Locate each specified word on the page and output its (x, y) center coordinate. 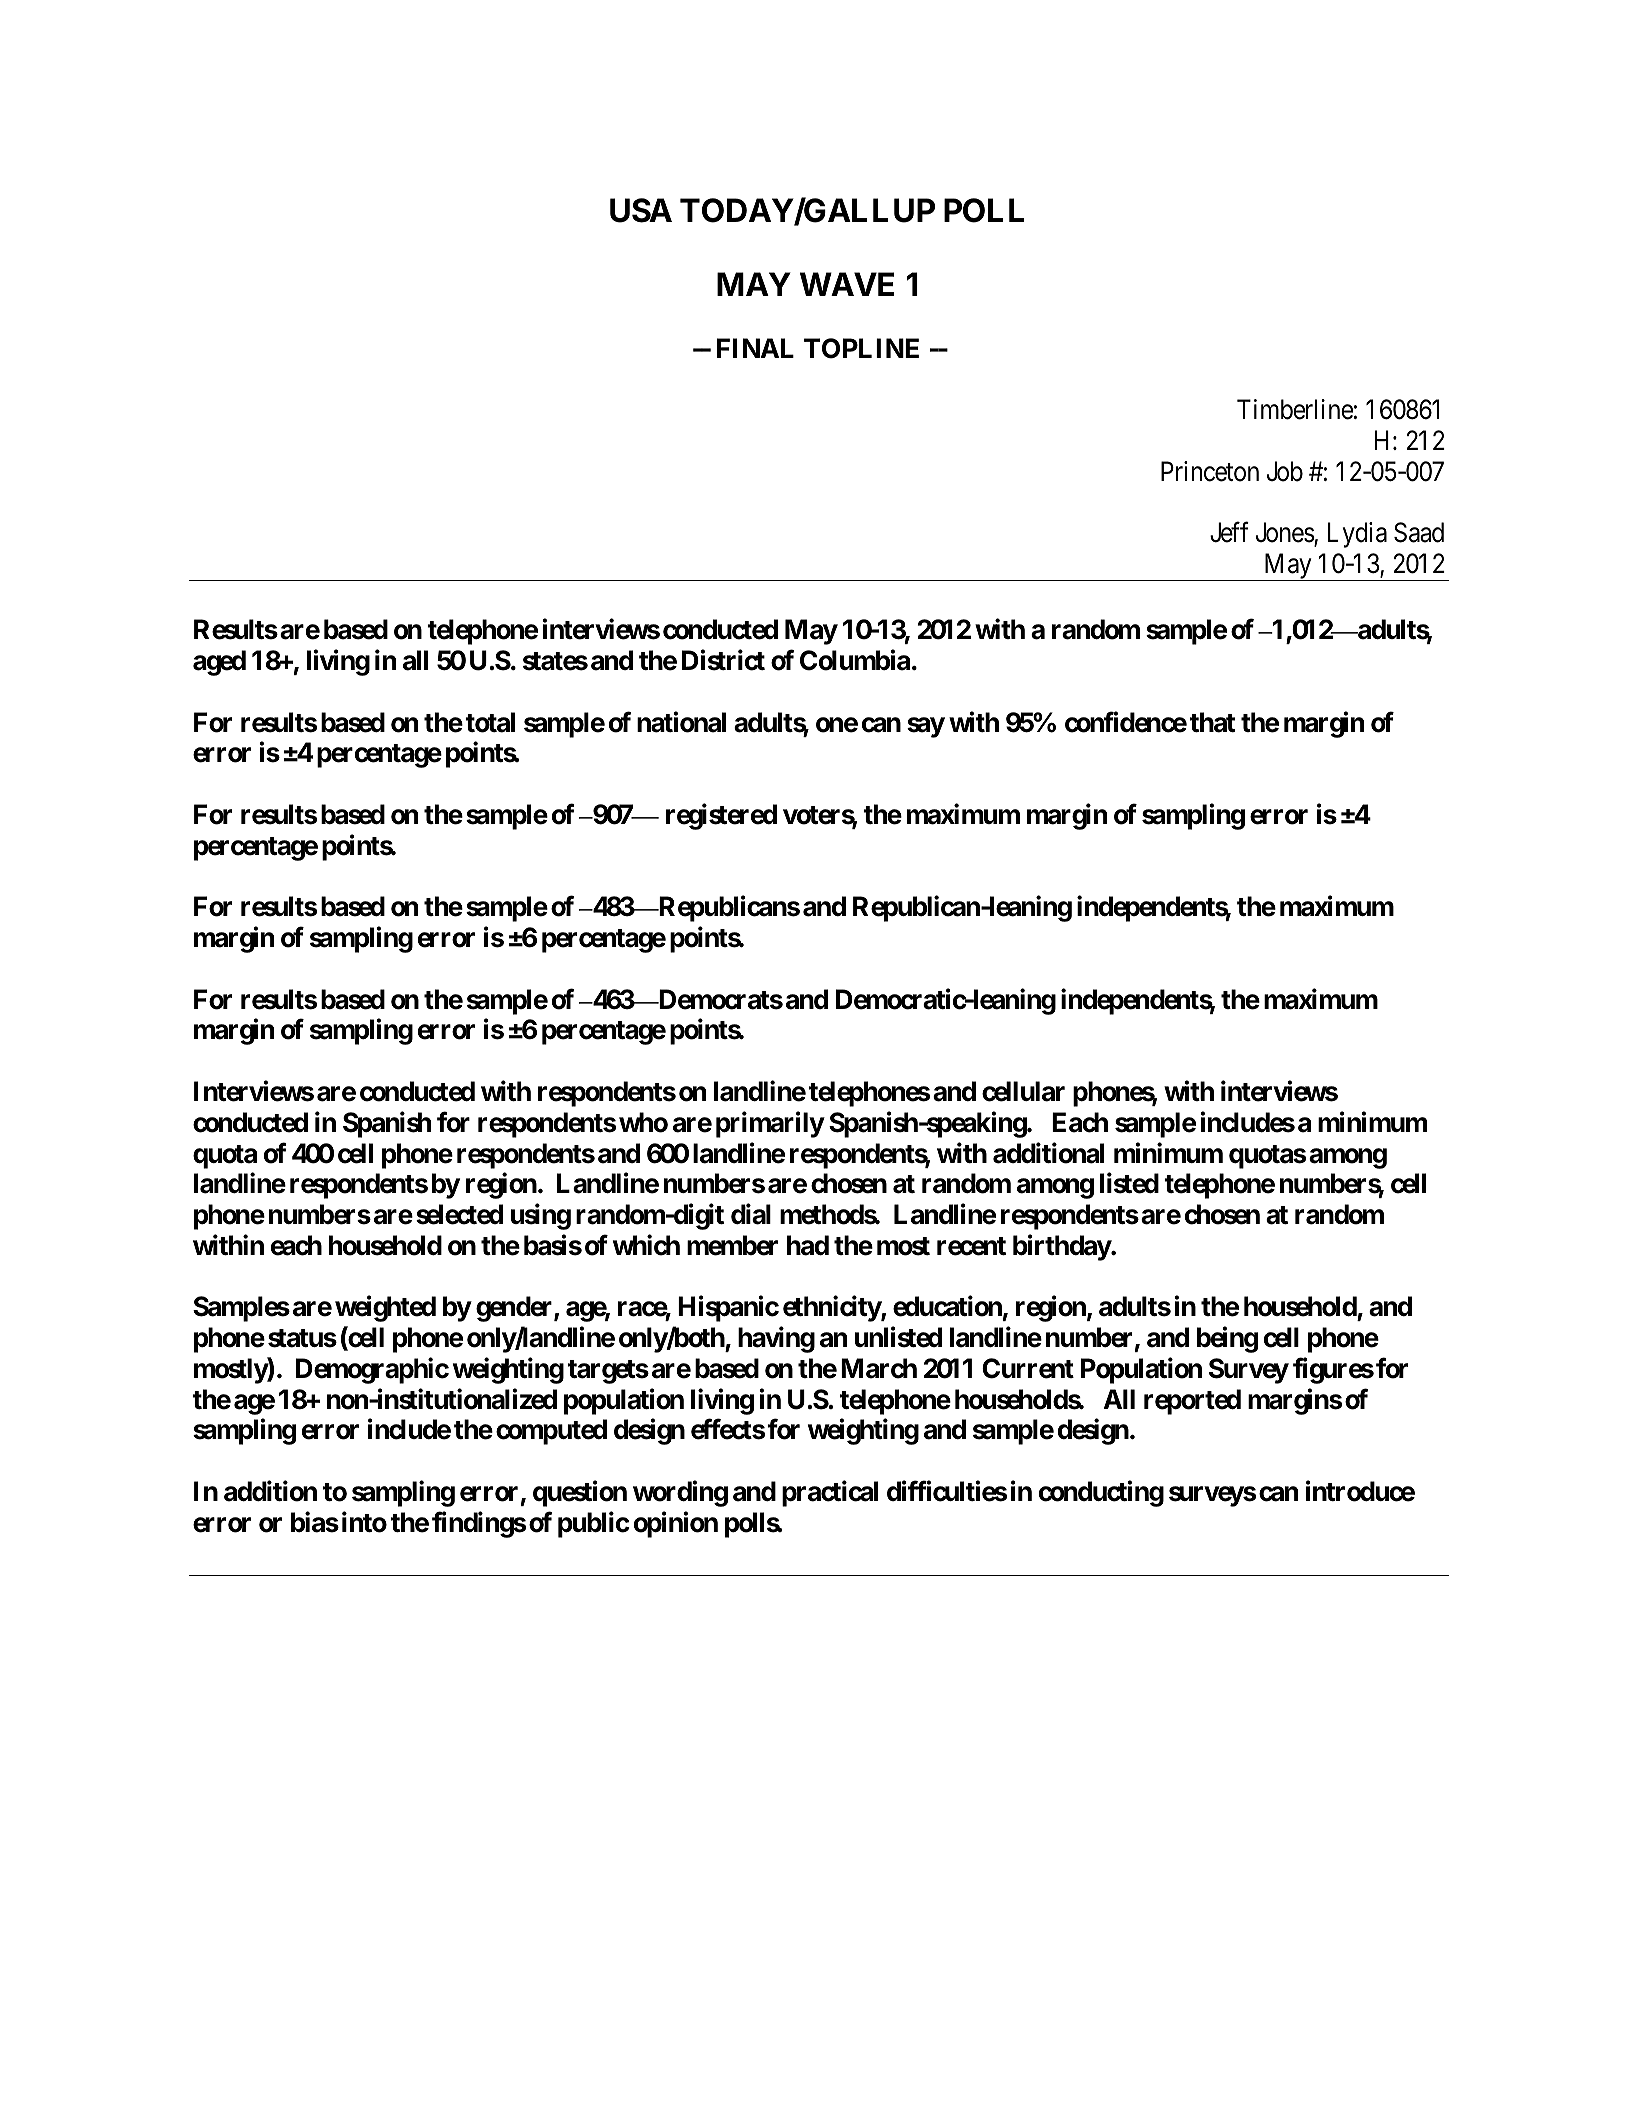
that (1212, 722)
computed (551, 1432)
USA (641, 210)
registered (721, 817)
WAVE (847, 284)
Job (1285, 471)
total (490, 722)
